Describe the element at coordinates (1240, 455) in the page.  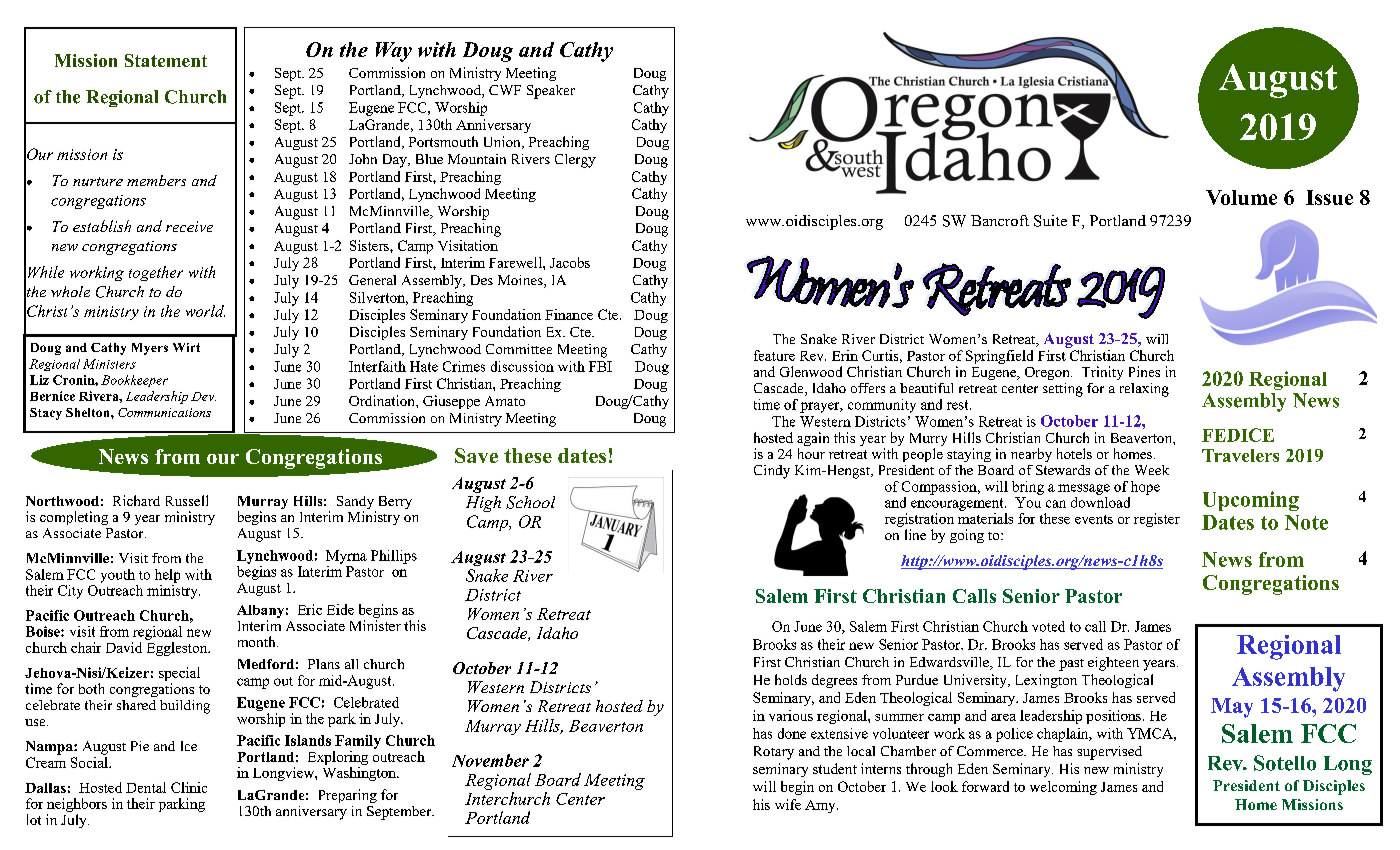
I see `Travelers` at that location.
